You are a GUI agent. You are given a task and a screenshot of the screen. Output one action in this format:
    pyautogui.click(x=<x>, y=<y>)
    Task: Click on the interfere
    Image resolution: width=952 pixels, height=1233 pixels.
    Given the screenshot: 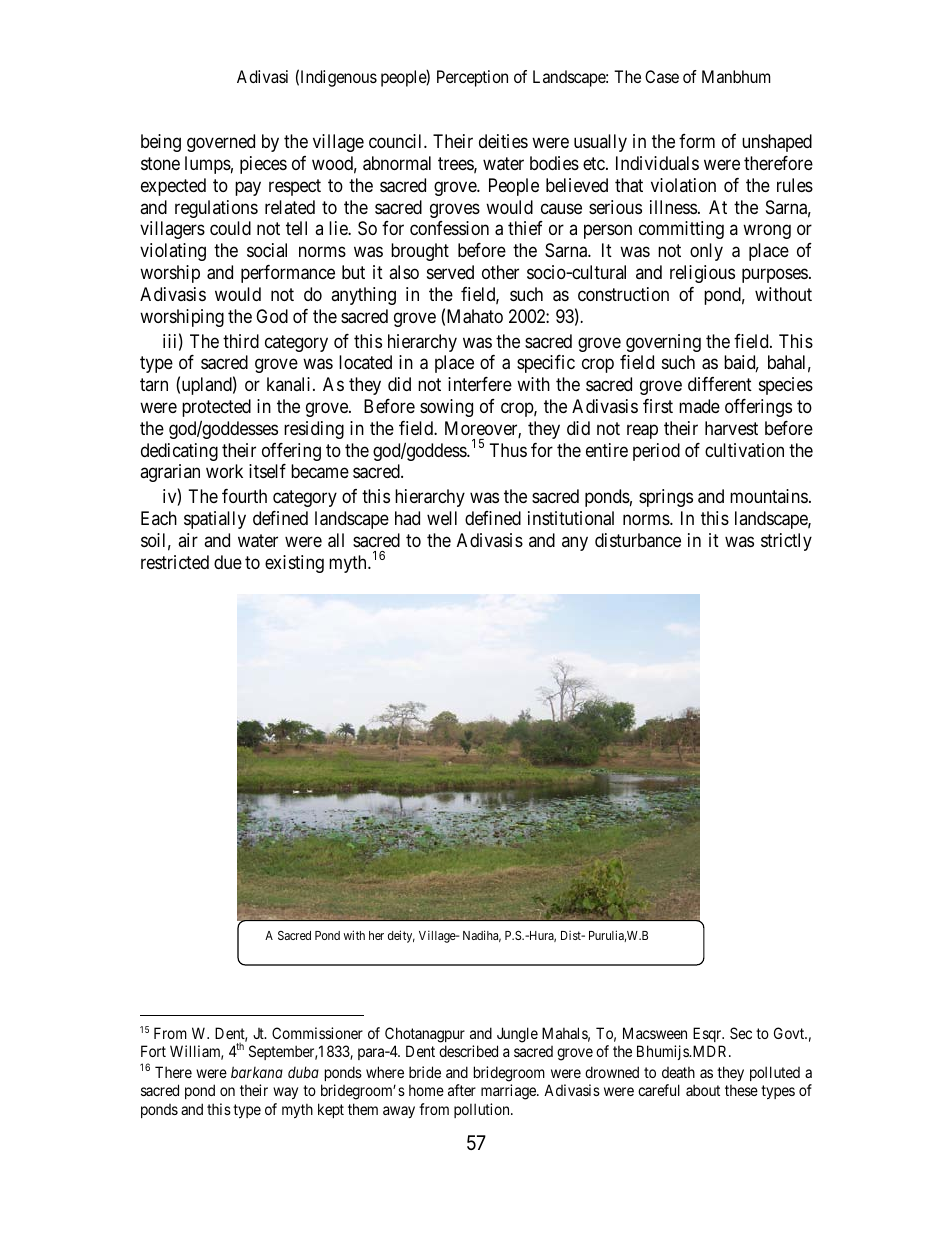 What is the action you would take?
    pyautogui.click(x=480, y=384)
